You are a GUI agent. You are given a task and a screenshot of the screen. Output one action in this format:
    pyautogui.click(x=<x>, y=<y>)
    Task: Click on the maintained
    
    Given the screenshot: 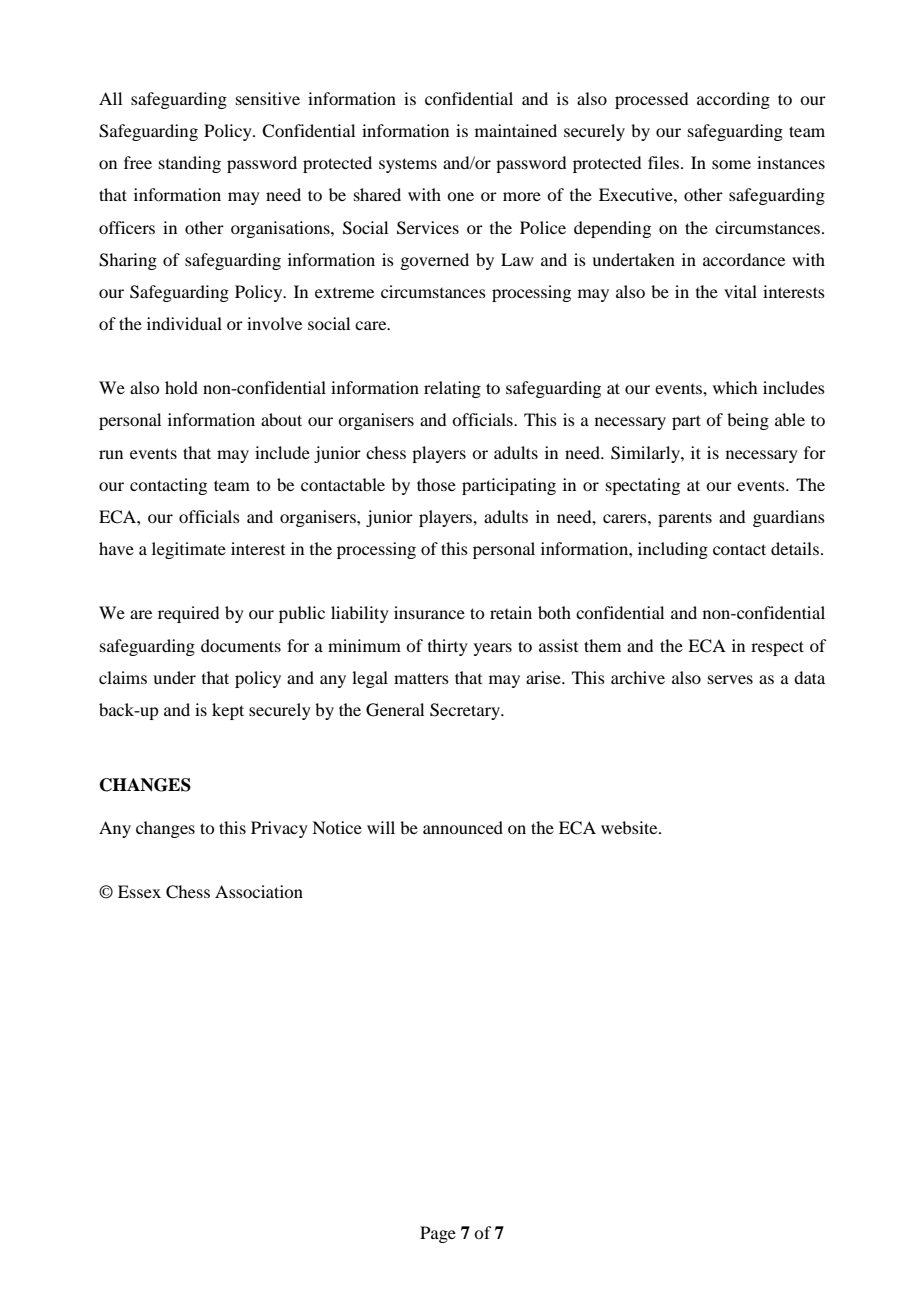 What is the action you would take?
    pyautogui.click(x=516, y=130)
